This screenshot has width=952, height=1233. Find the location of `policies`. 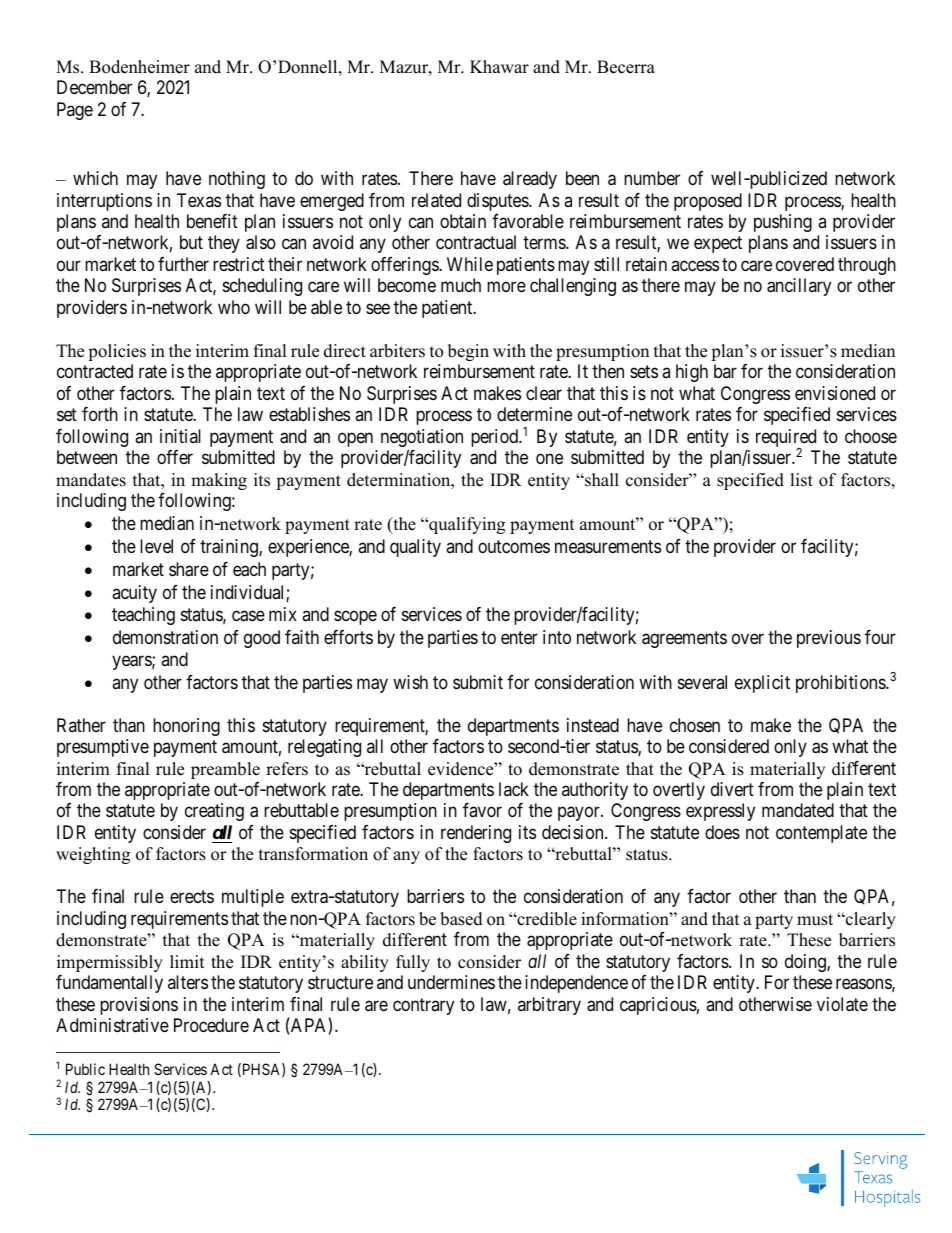

policies is located at coordinates (117, 352).
